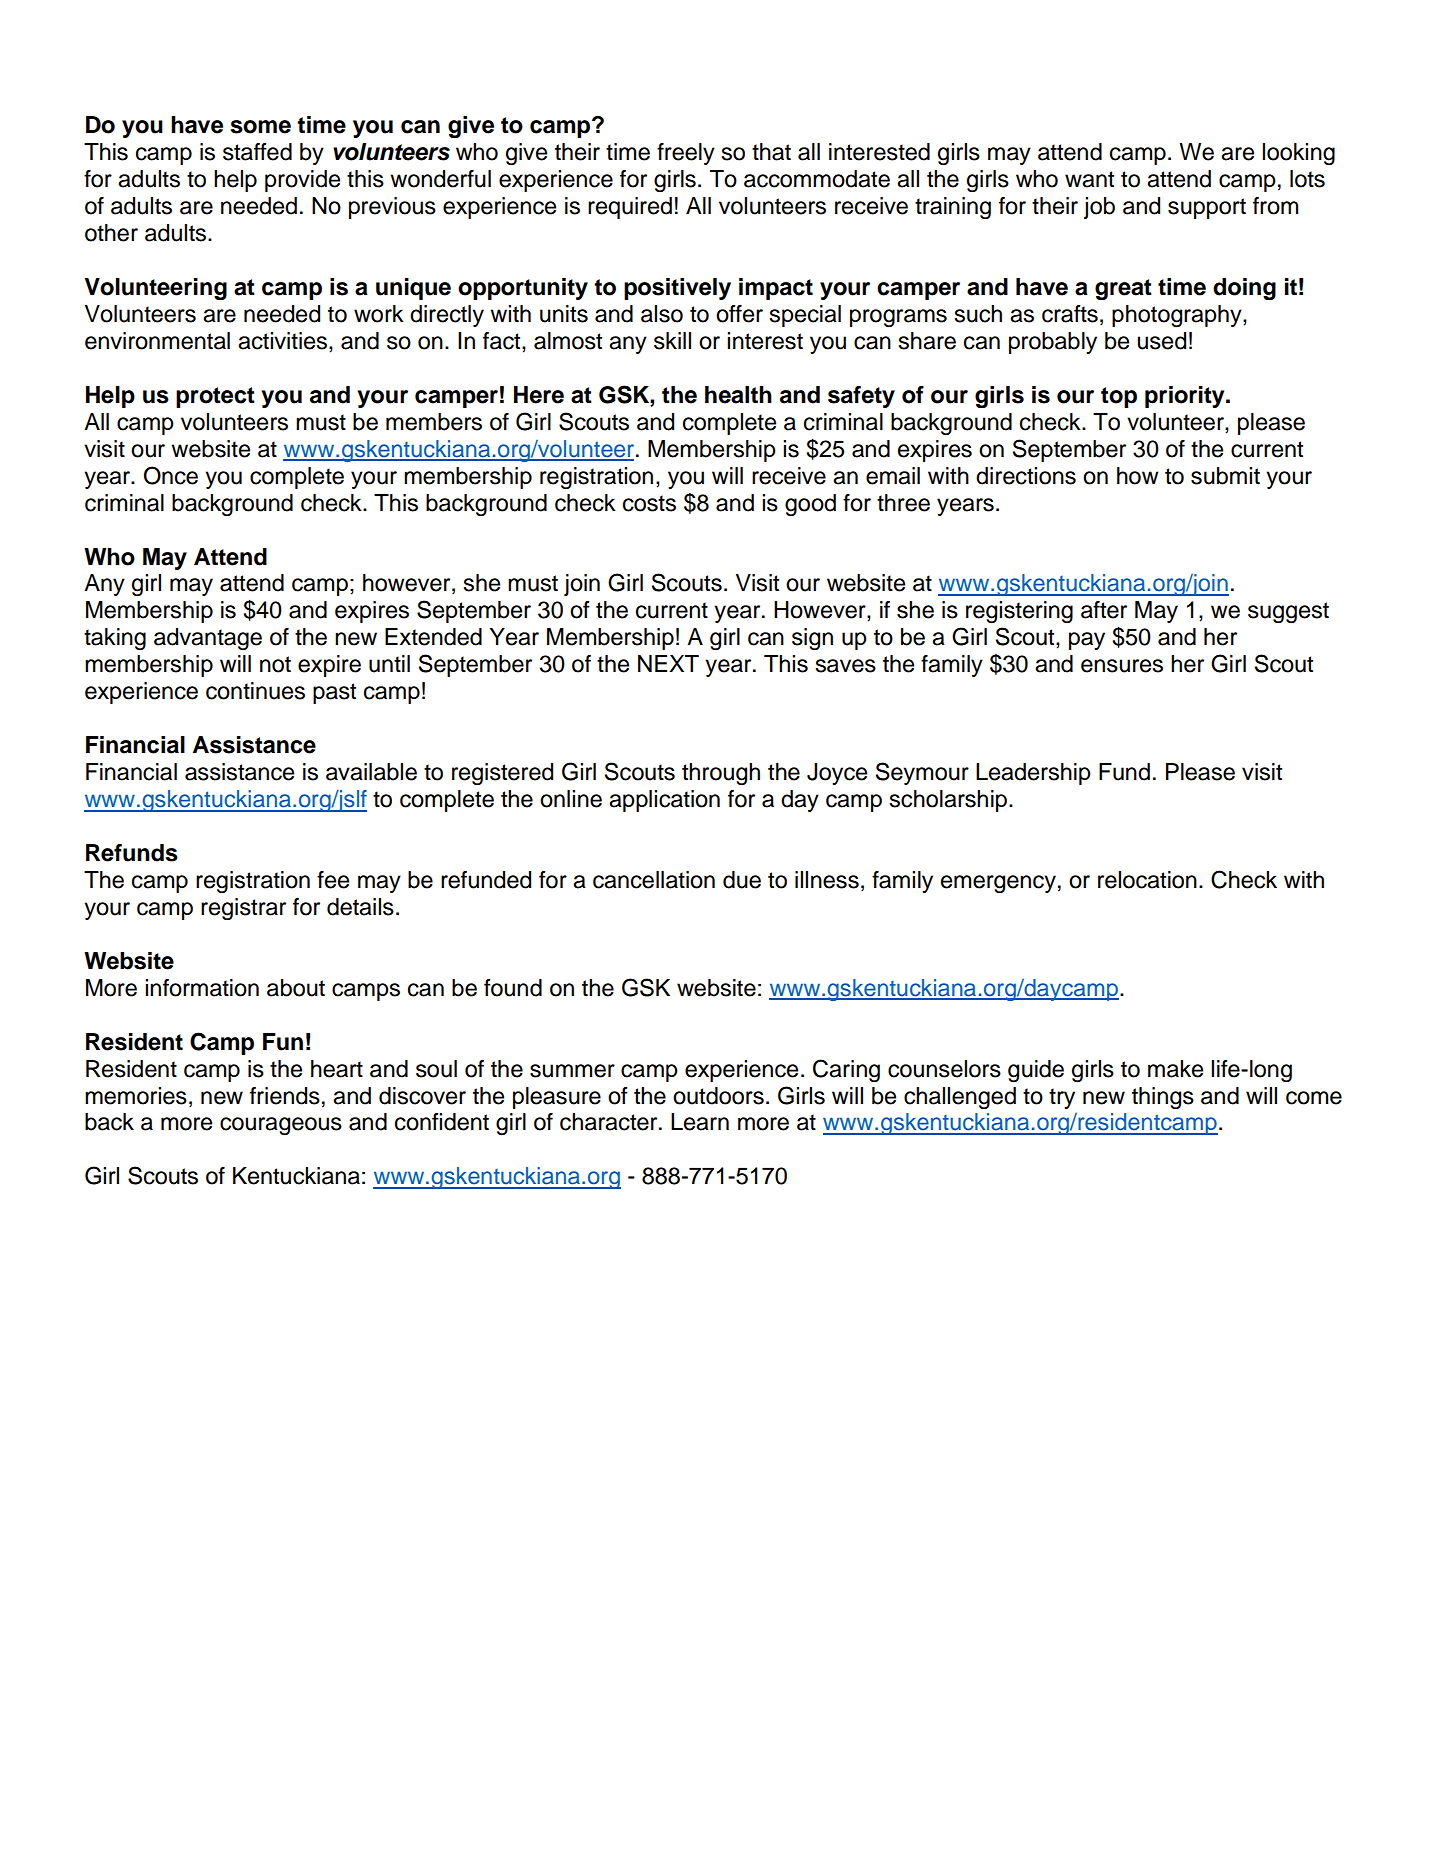 The height and width of the page is (1856, 1434). I want to click on want, so click(1089, 179).
